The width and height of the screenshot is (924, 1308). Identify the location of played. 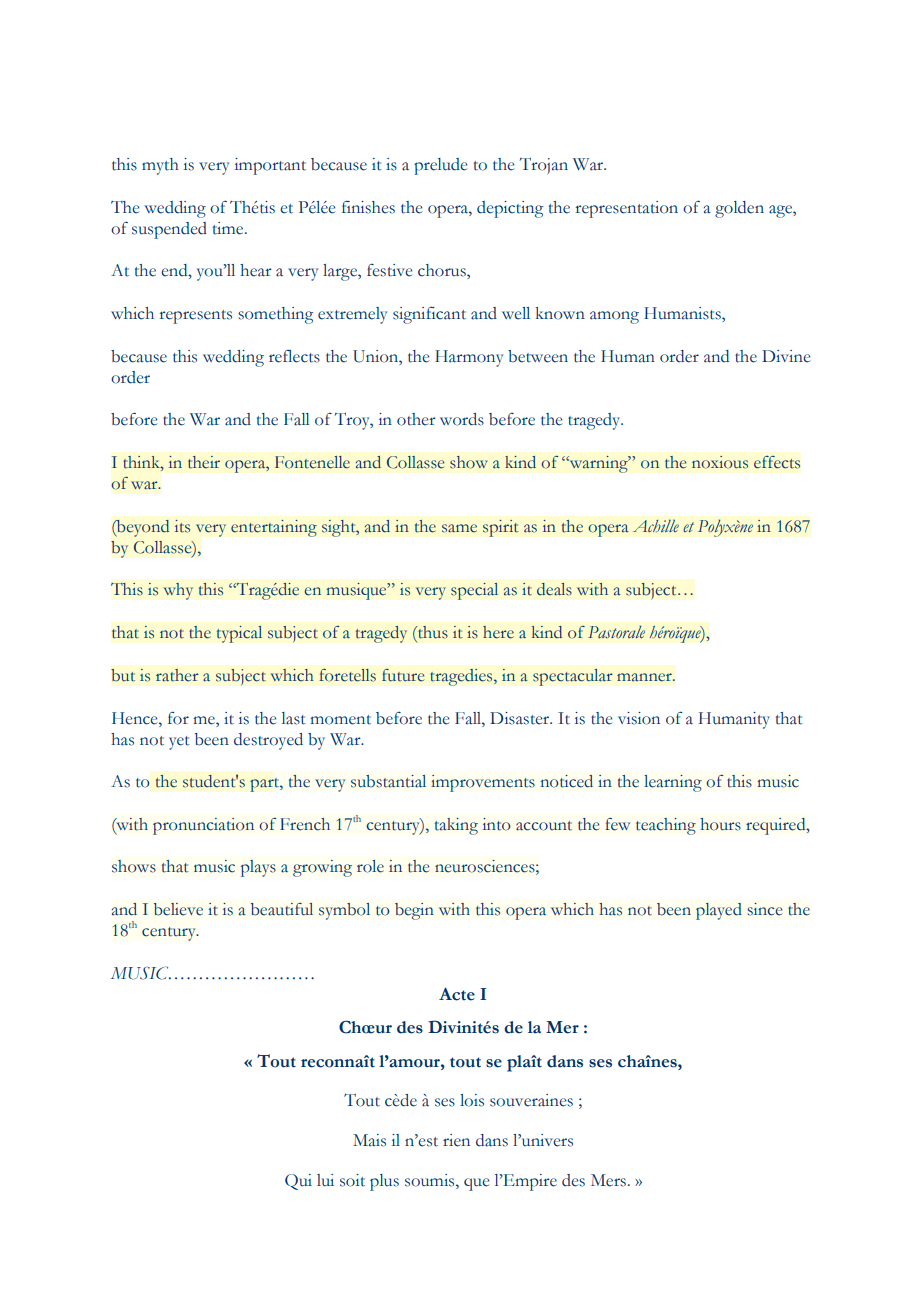
(719, 911).
